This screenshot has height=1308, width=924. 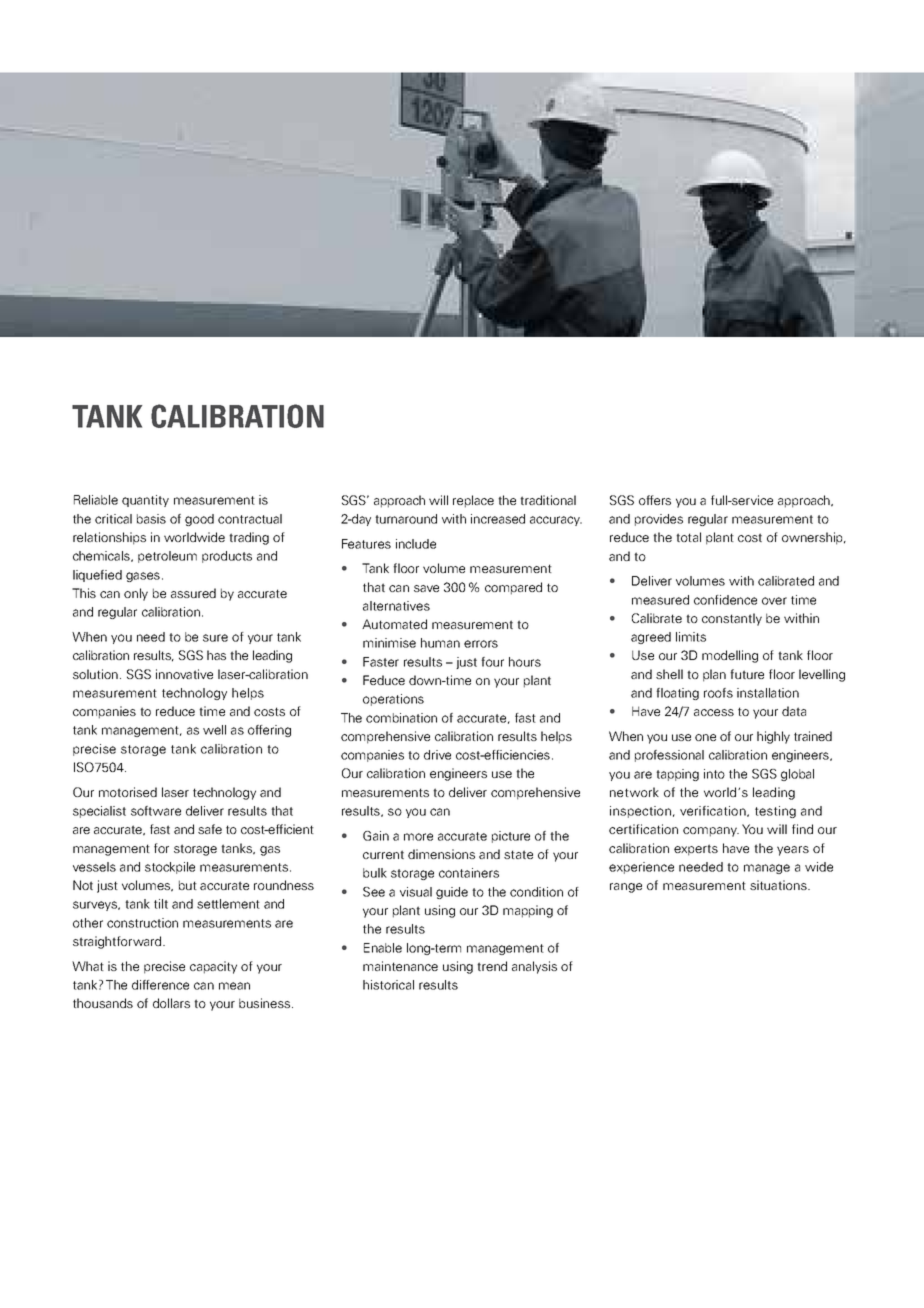 I want to click on provides, so click(x=659, y=520).
